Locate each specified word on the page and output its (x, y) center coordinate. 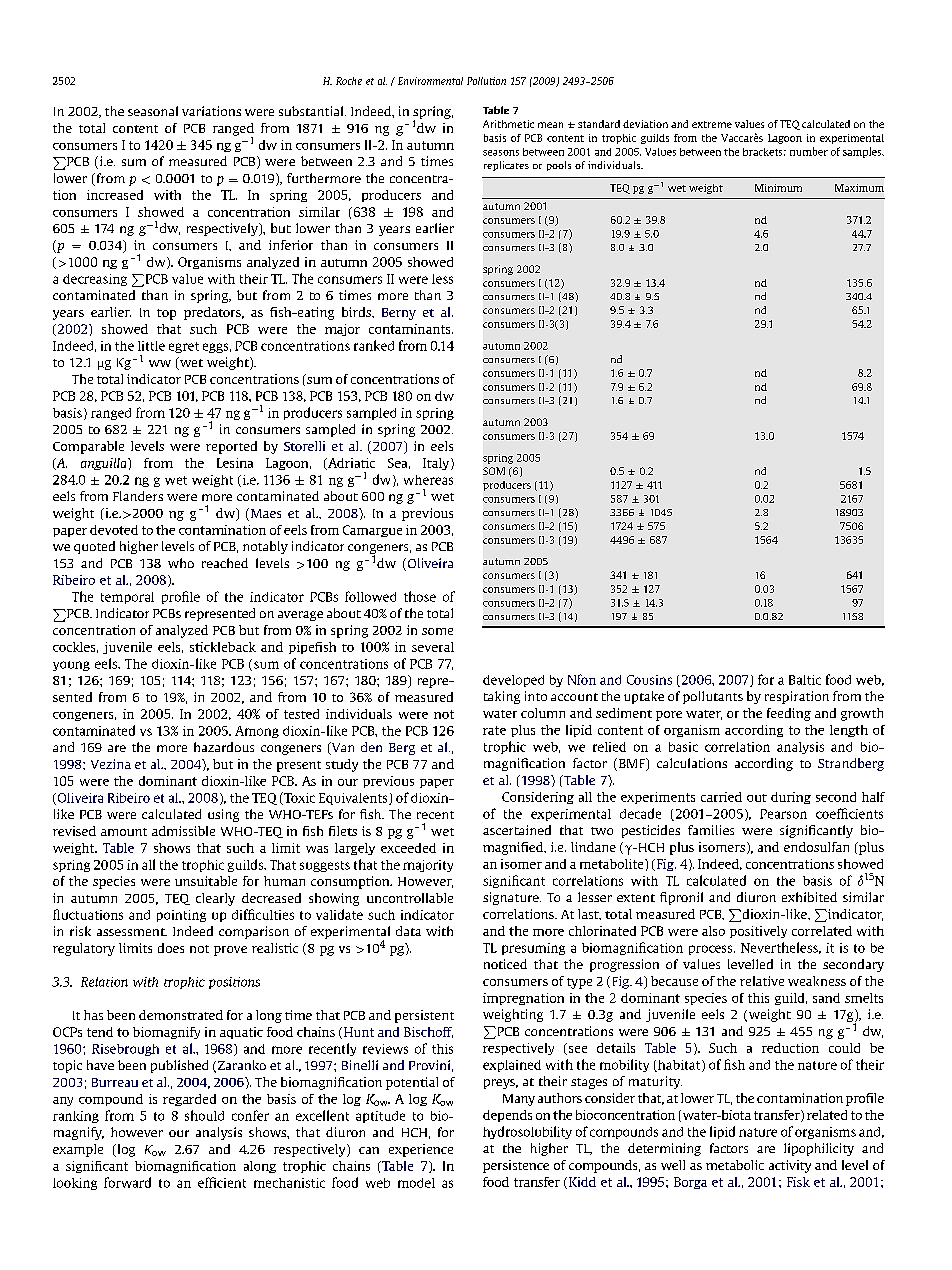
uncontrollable (410, 898)
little (151, 346)
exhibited (809, 897)
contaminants (411, 329)
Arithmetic (508, 124)
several (433, 647)
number (809, 151)
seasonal (153, 111)
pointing (181, 916)
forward (127, 1182)
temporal (127, 598)
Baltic (805, 680)
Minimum (778, 188)
